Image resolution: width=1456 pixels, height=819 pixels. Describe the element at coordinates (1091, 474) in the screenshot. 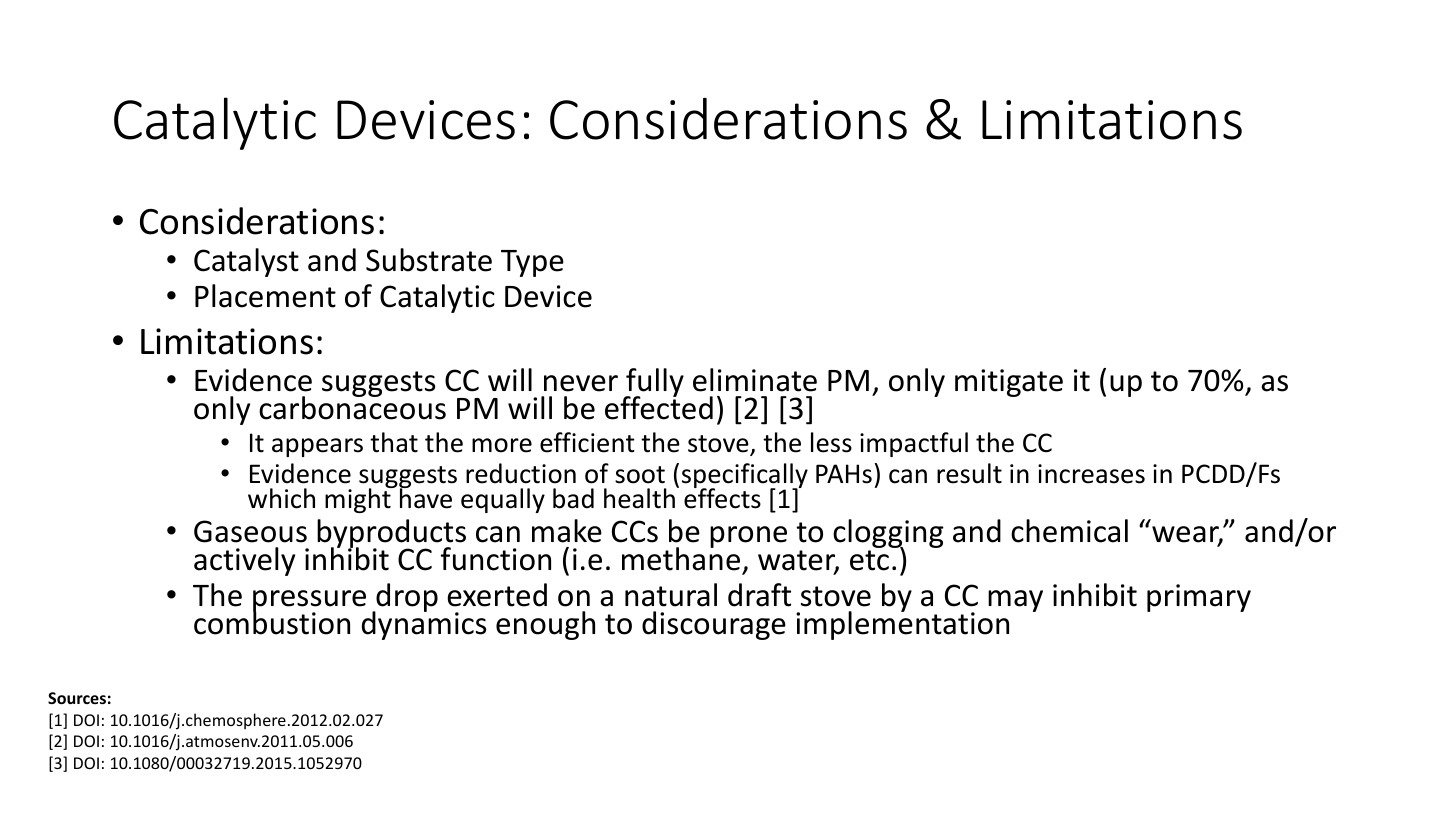

I see `increases` at that location.
